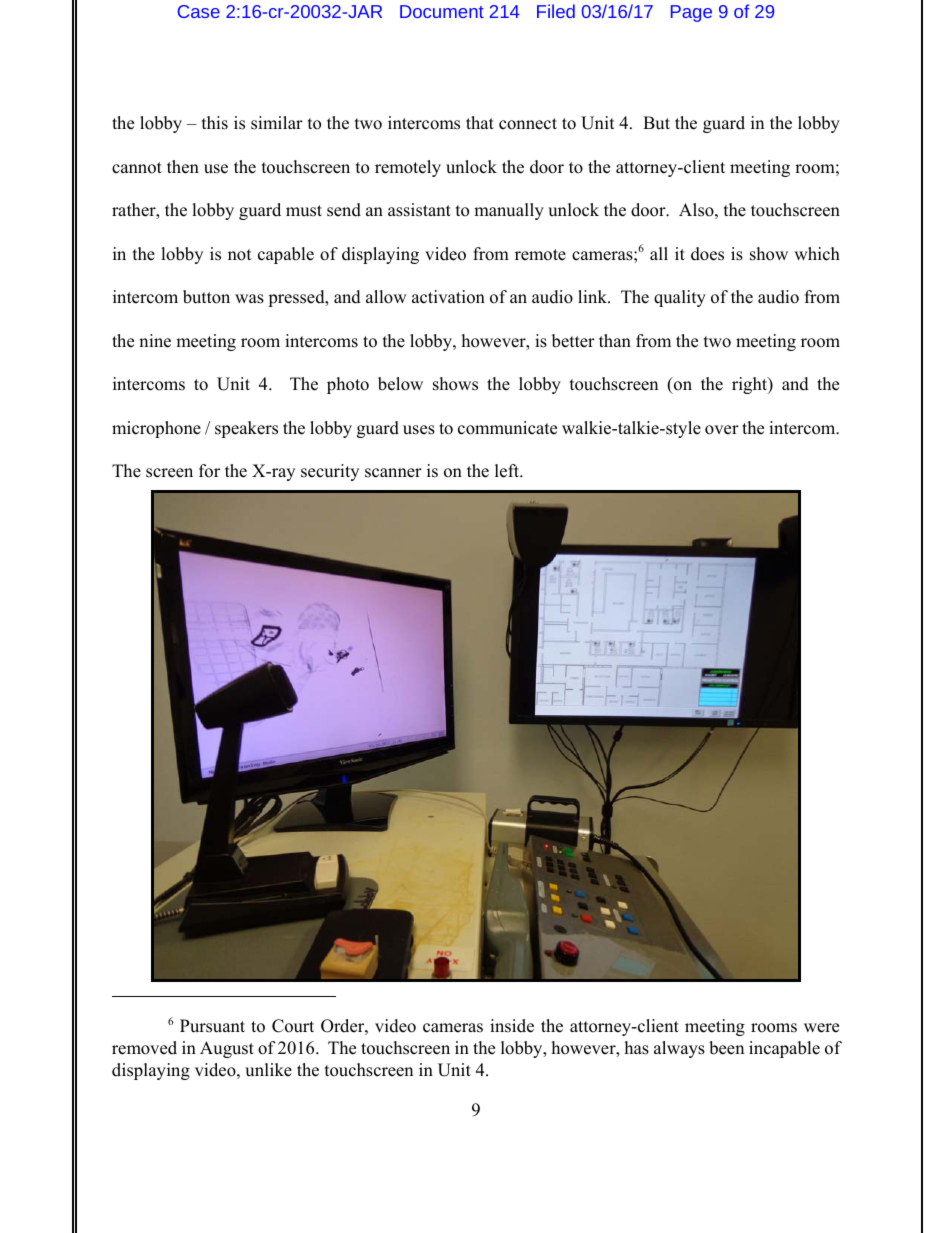  What do you see at coordinates (722, 430) in the image?
I see `over` at bounding box center [722, 430].
